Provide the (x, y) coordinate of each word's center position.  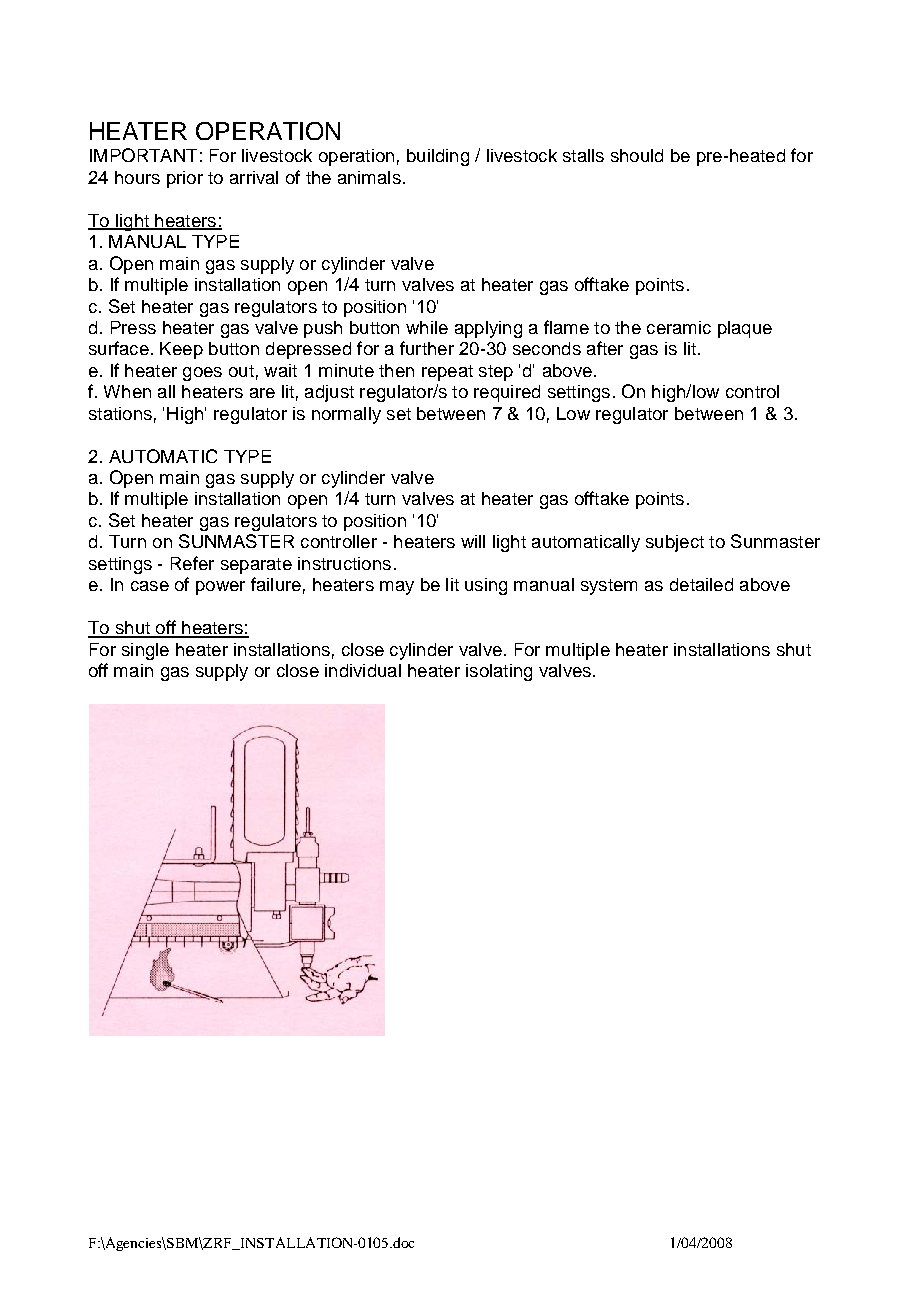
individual (363, 670)
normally (346, 415)
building (438, 157)
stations (120, 413)
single (145, 651)
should (637, 155)
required (507, 393)
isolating (499, 672)
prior (185, 179)
